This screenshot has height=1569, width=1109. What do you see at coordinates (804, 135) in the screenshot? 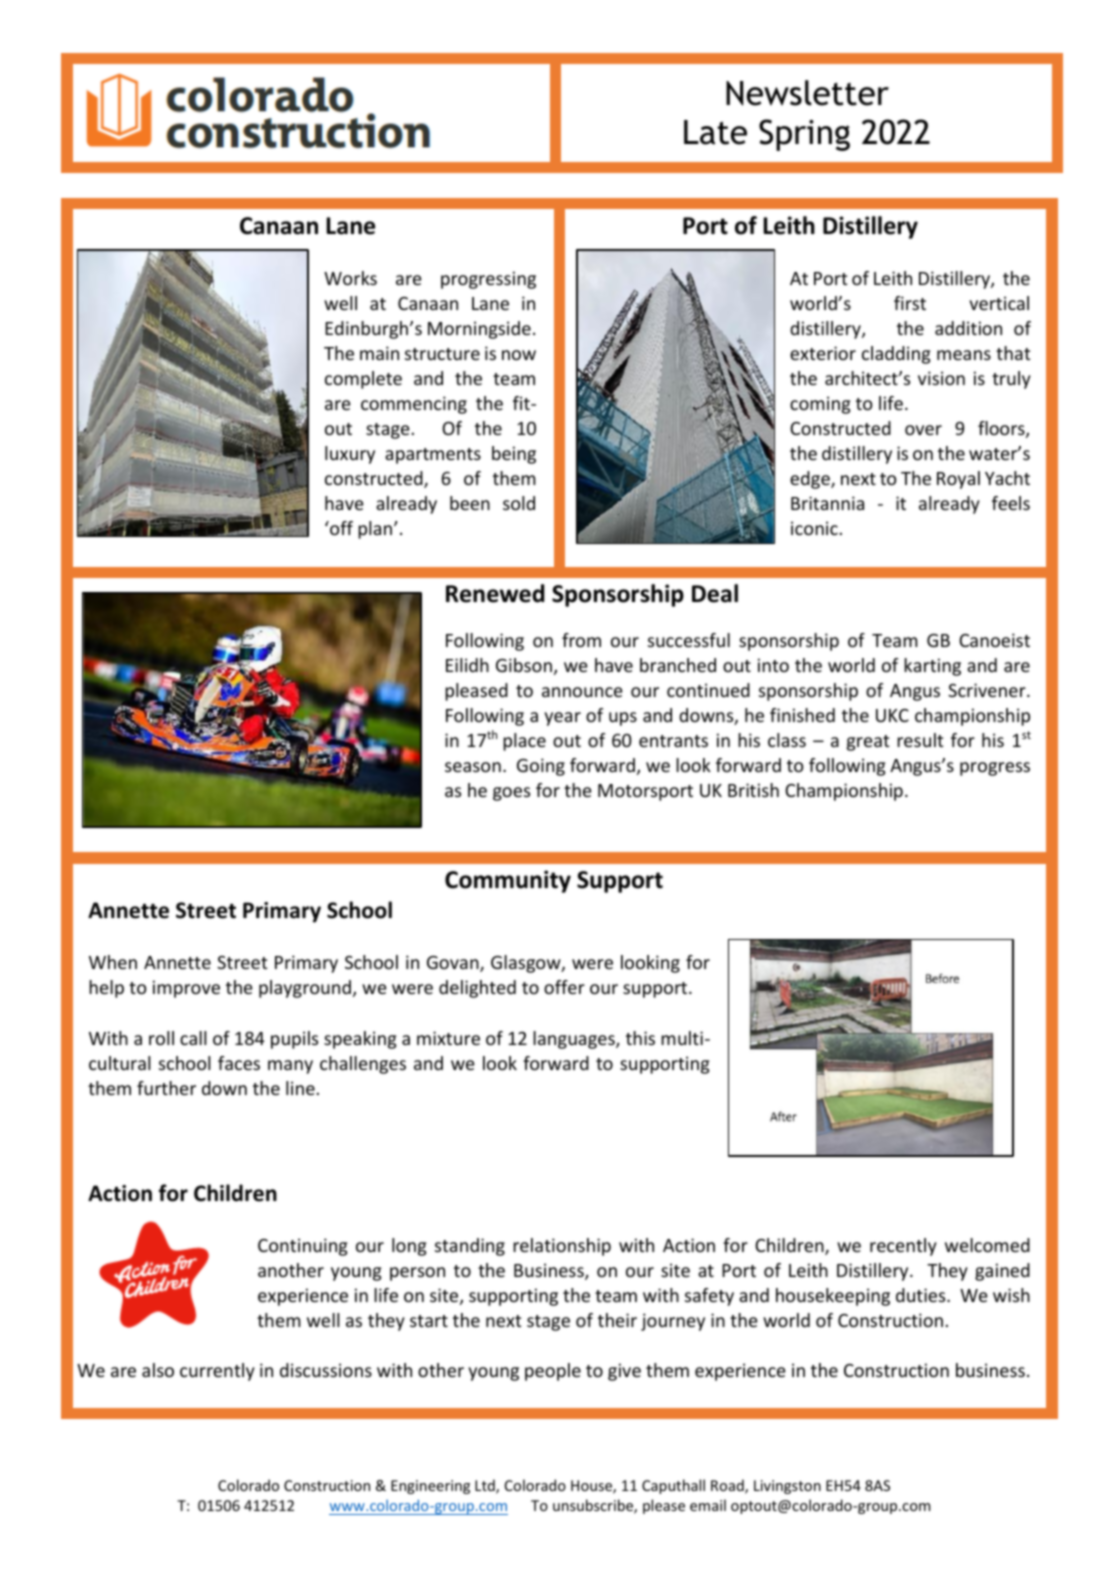
I see `Spring` at bounding box center [804, 135].
